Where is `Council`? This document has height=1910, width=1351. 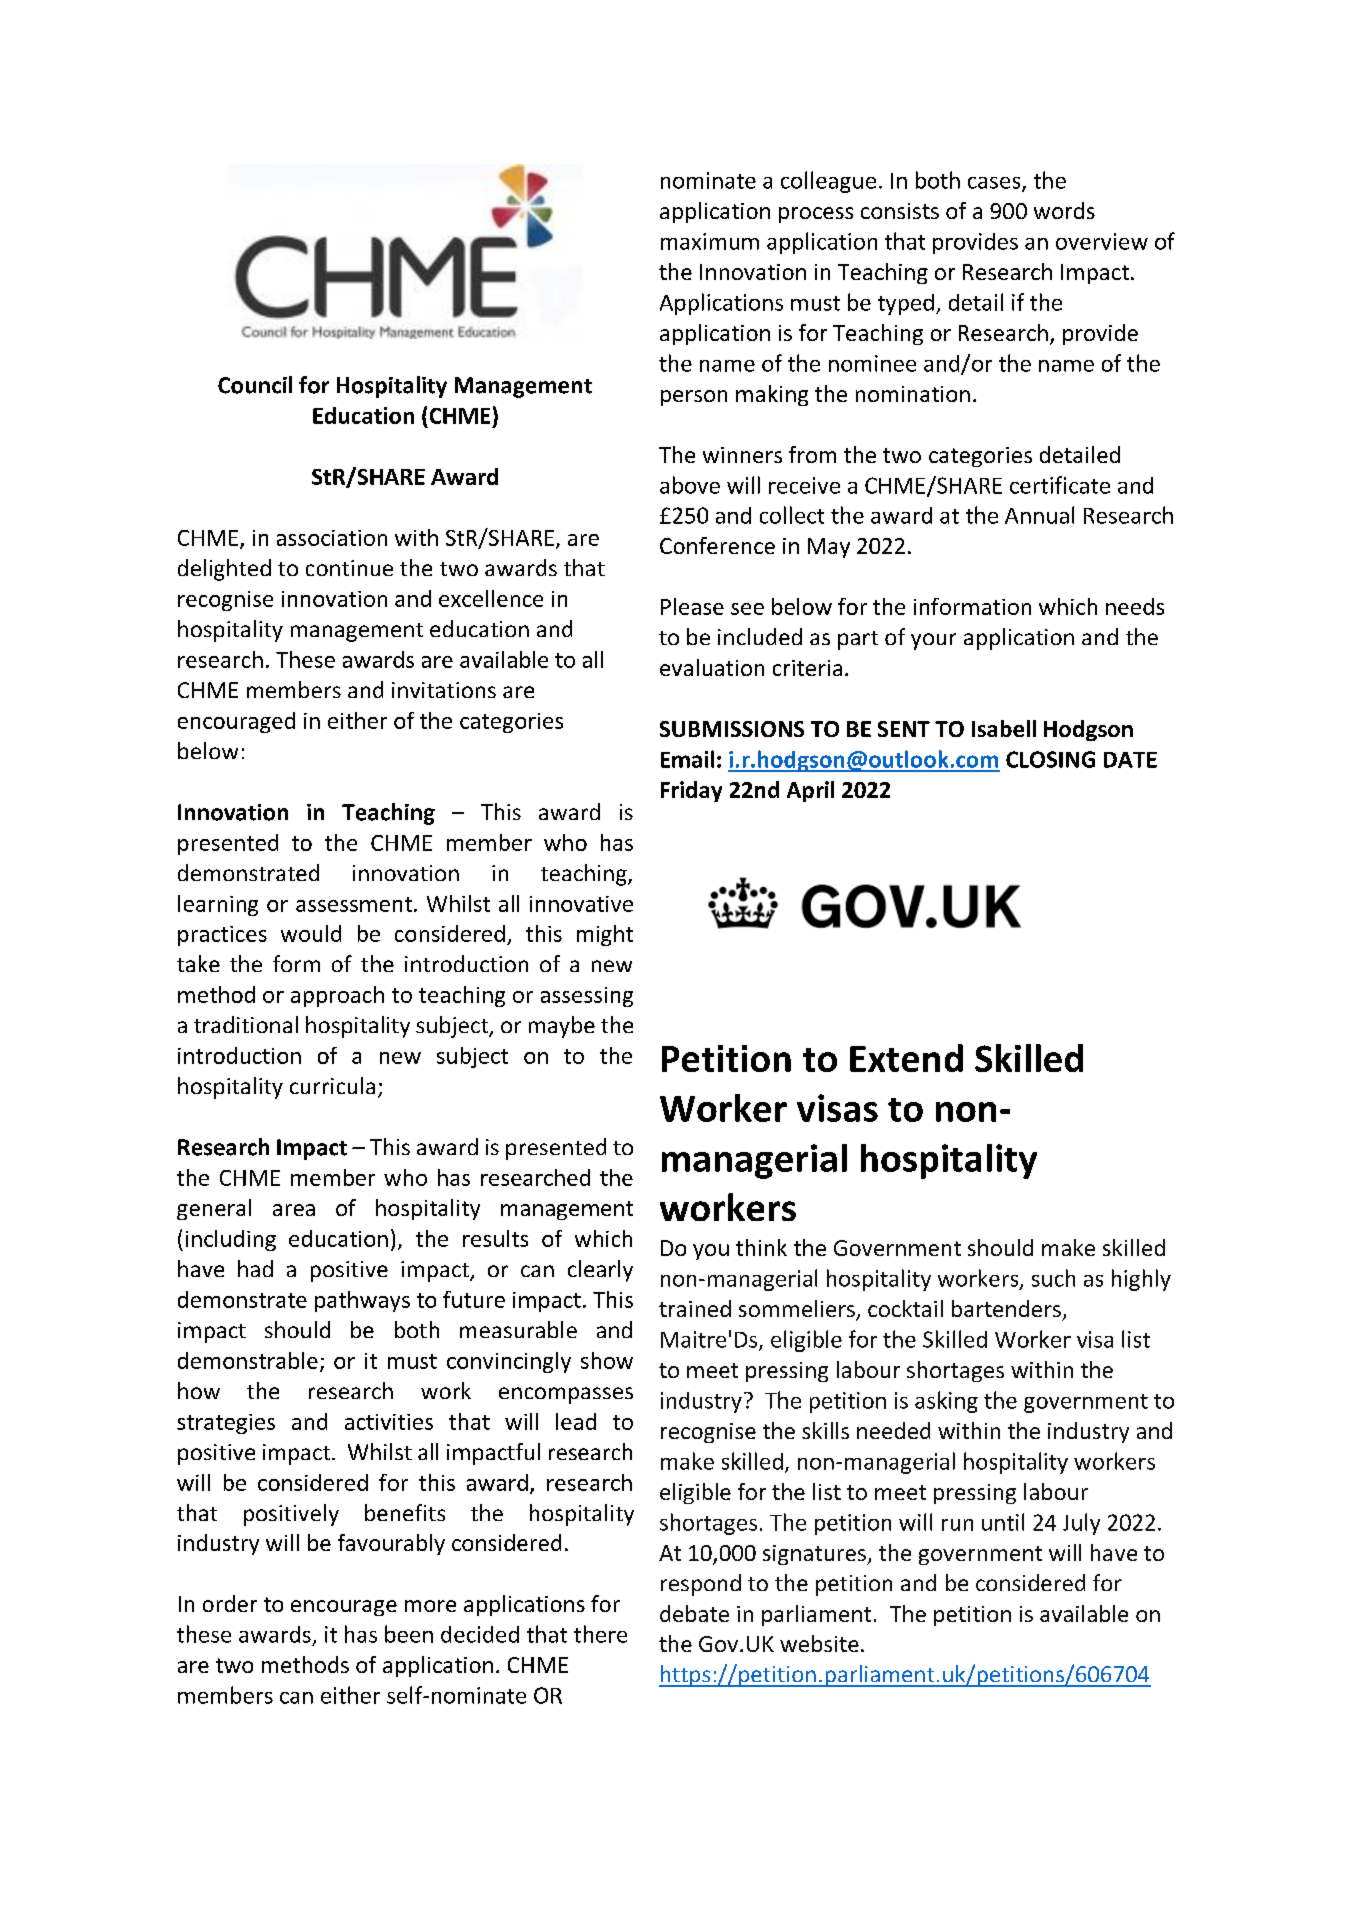
Council is located at coordinates (255, 385).
